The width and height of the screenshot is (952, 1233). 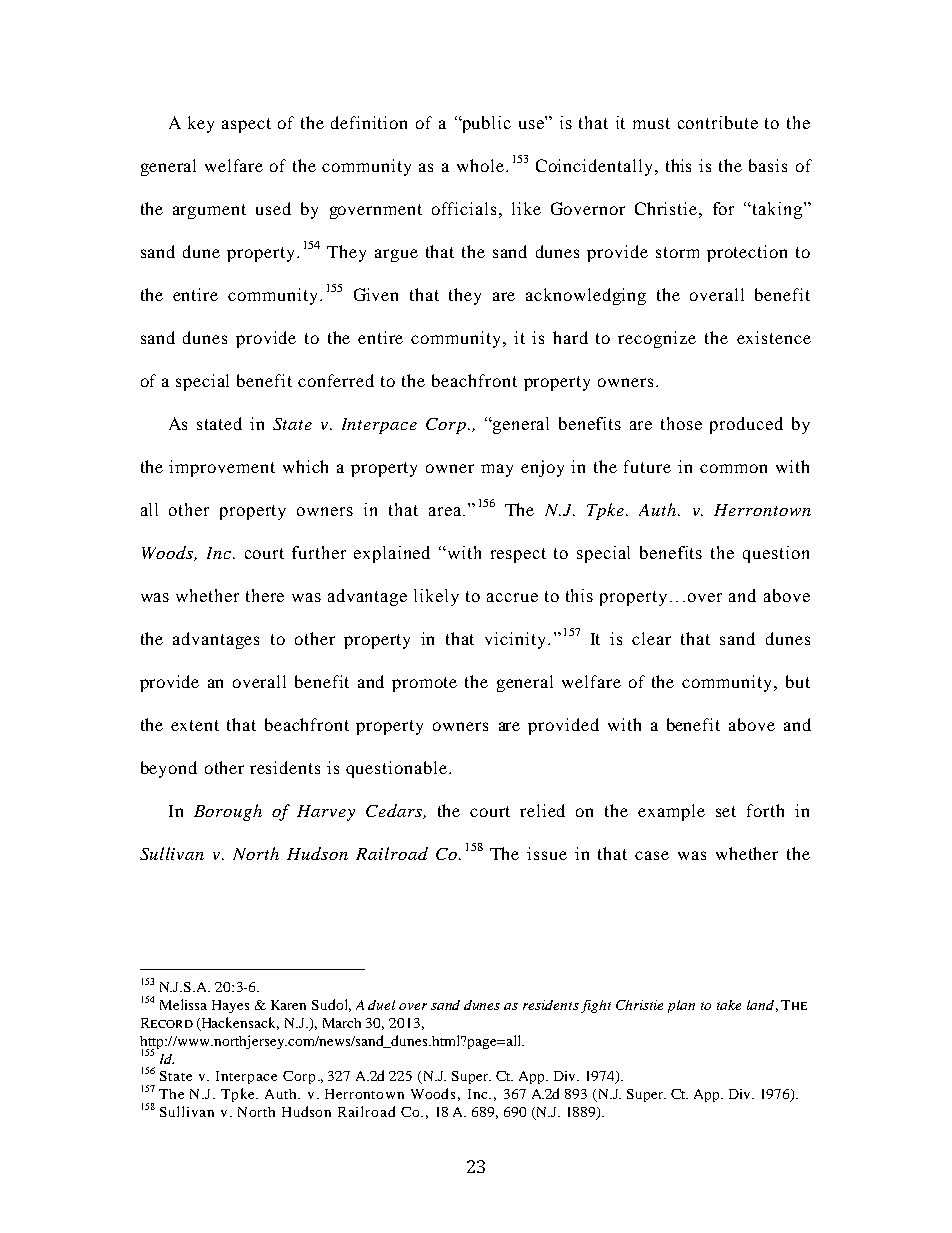 What do you see at coordinates (651, 638) in the screenshot?
I see `clear` at bounding box center [651, 638].
